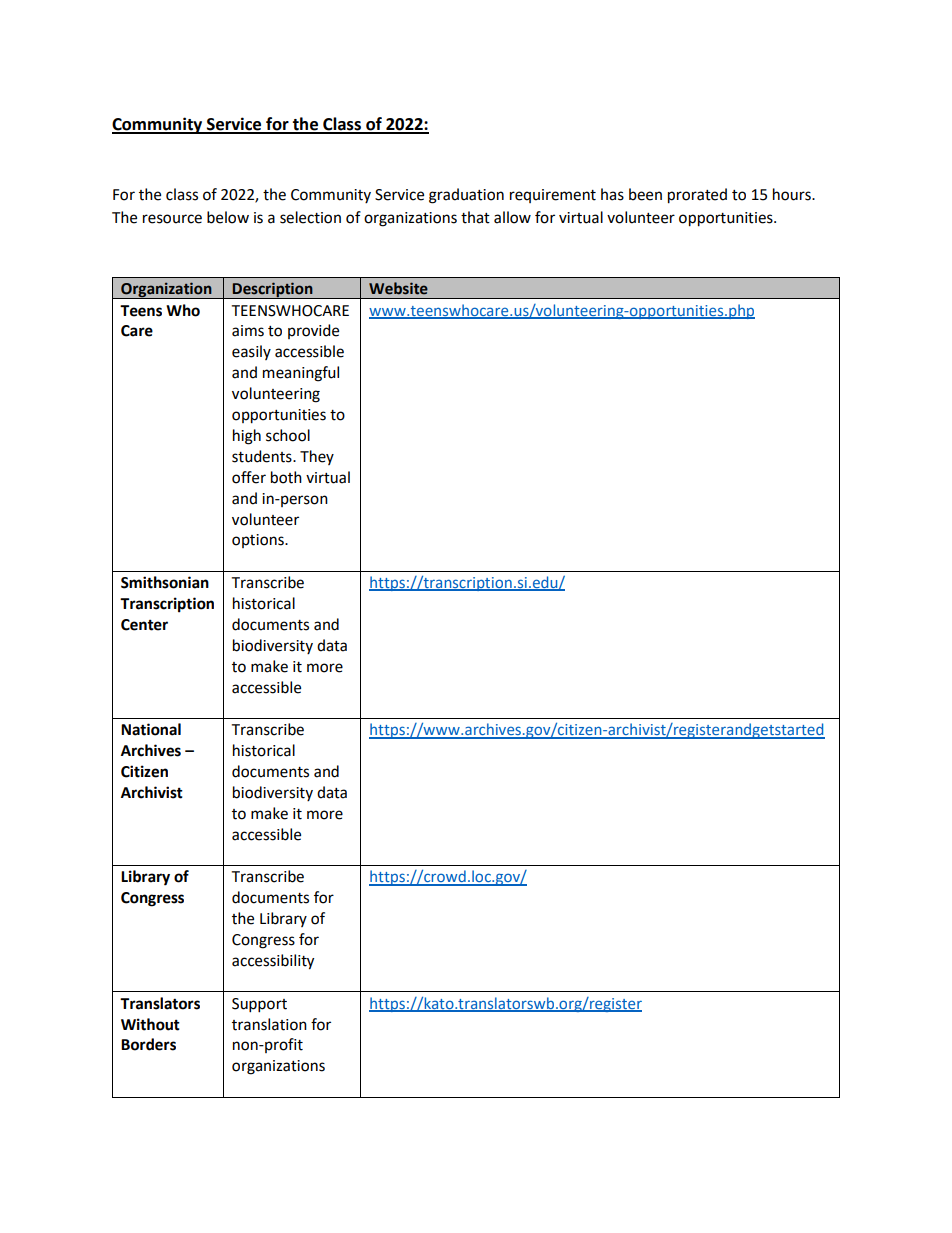  Describe the element at coordinates (317, 457) in the page. I see `They` at that location.
